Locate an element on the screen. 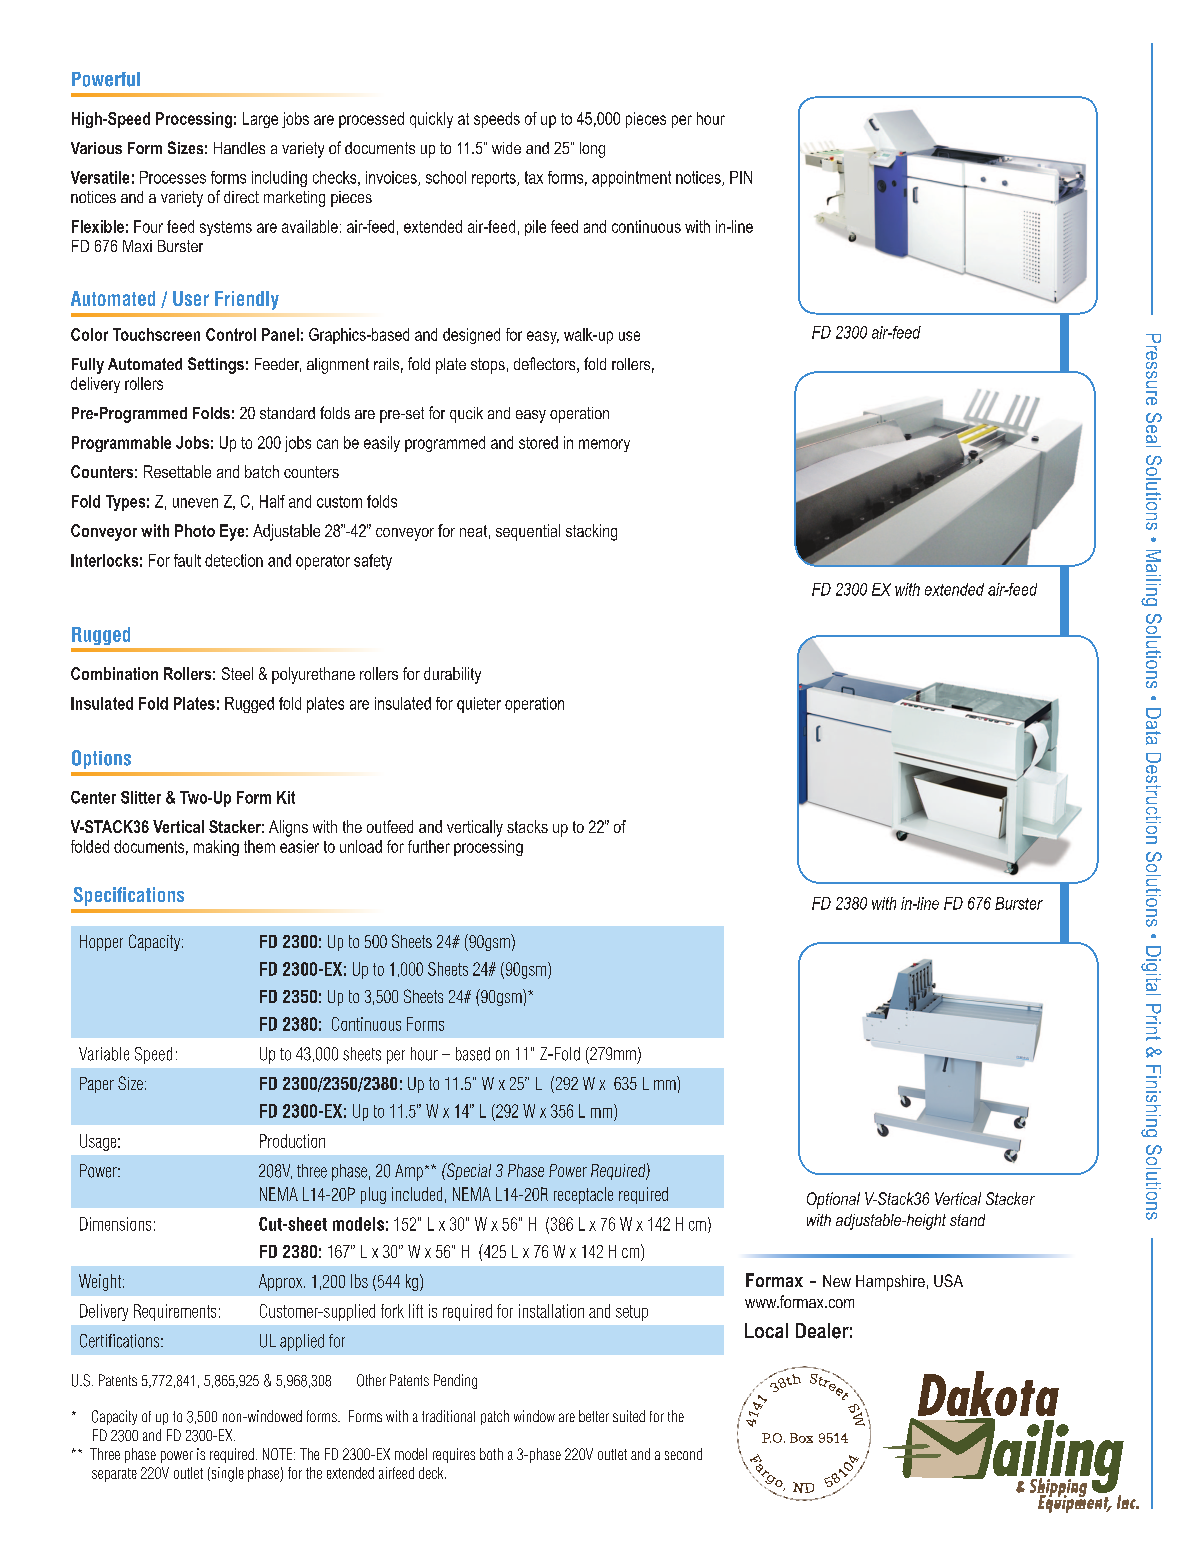 The height and width of the screenshot is (1554, 1200). Dimensions is located at coordinates (115, 1224).
